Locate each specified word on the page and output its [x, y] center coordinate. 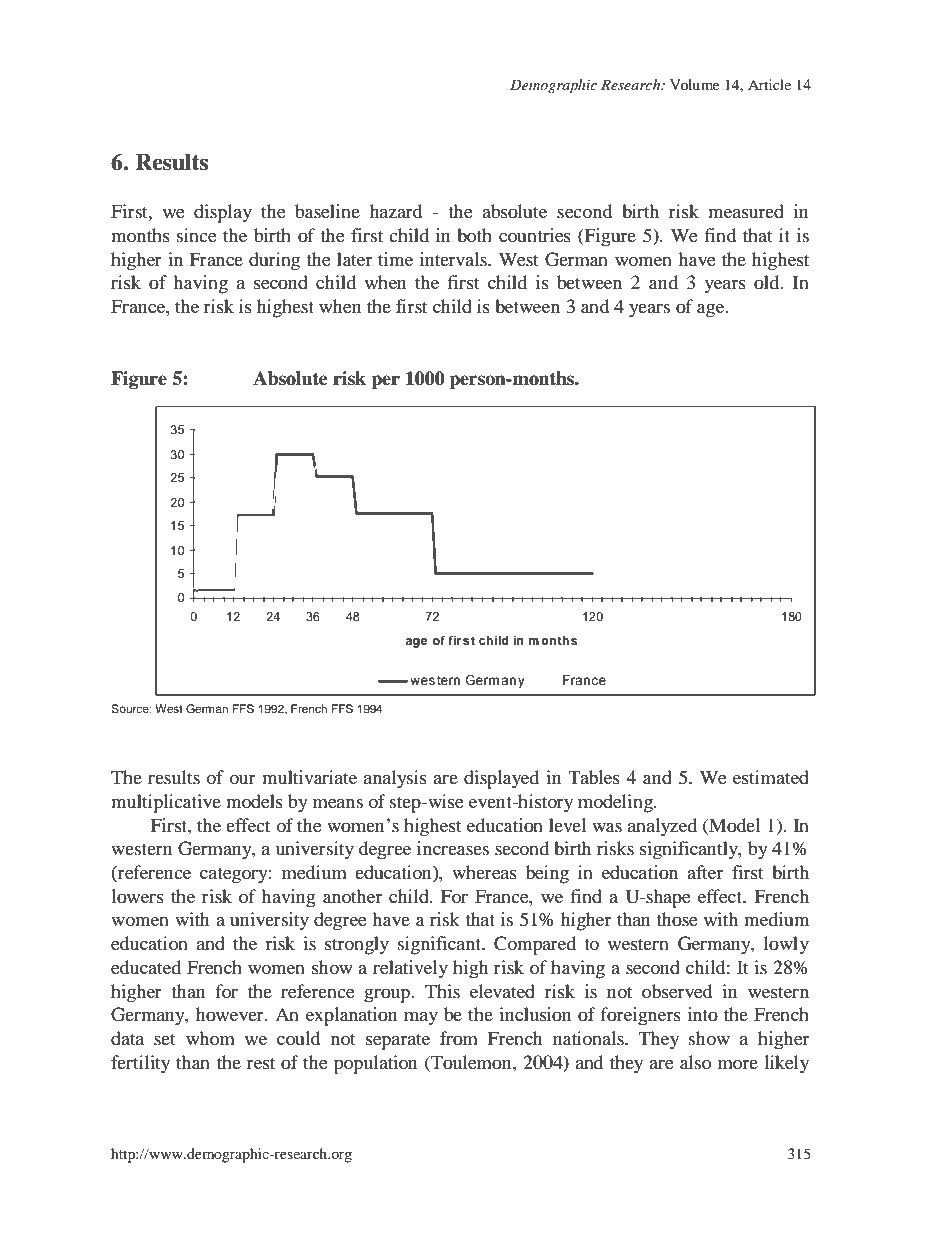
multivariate [309, 777]
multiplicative [166, 803]
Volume [694, 84]
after [705, 872]
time [395, 259]
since [197, 235]
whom [210, 1038]
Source [131, 708]
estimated [771, 777]
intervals [454, 259]
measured [746, 211]
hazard [396, 211]
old [768, 282]
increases [453, 848]
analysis [395, 779]
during [274, 261]
